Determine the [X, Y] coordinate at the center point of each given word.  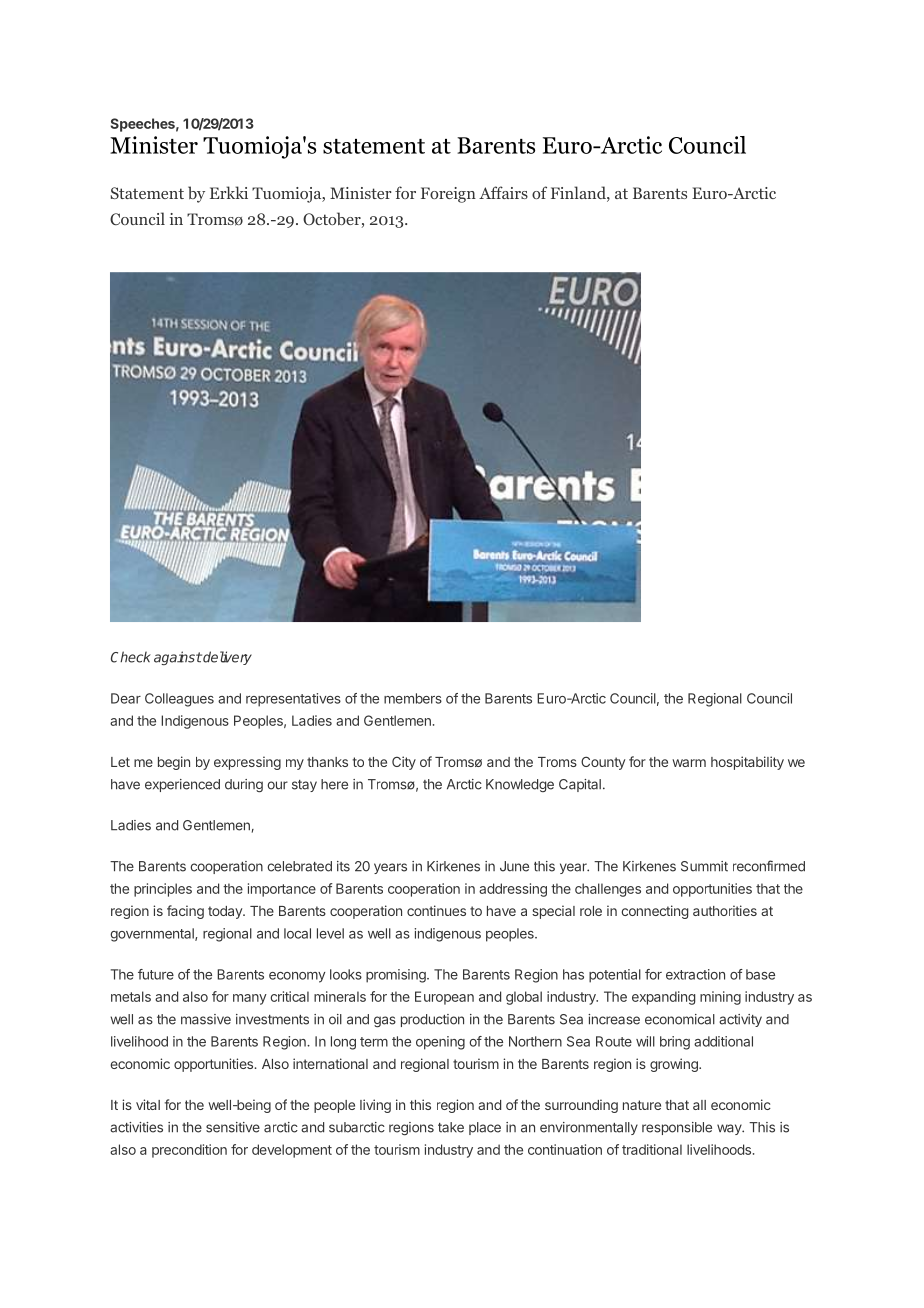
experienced [182, 785]
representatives [293, 700]
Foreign [448, 195]
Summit [704, 866]
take [451, 1127]
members [413, 698]
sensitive [233, 1127]
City [404, 763]
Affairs [503, 192]
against [178, 658]
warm [689, 763]
